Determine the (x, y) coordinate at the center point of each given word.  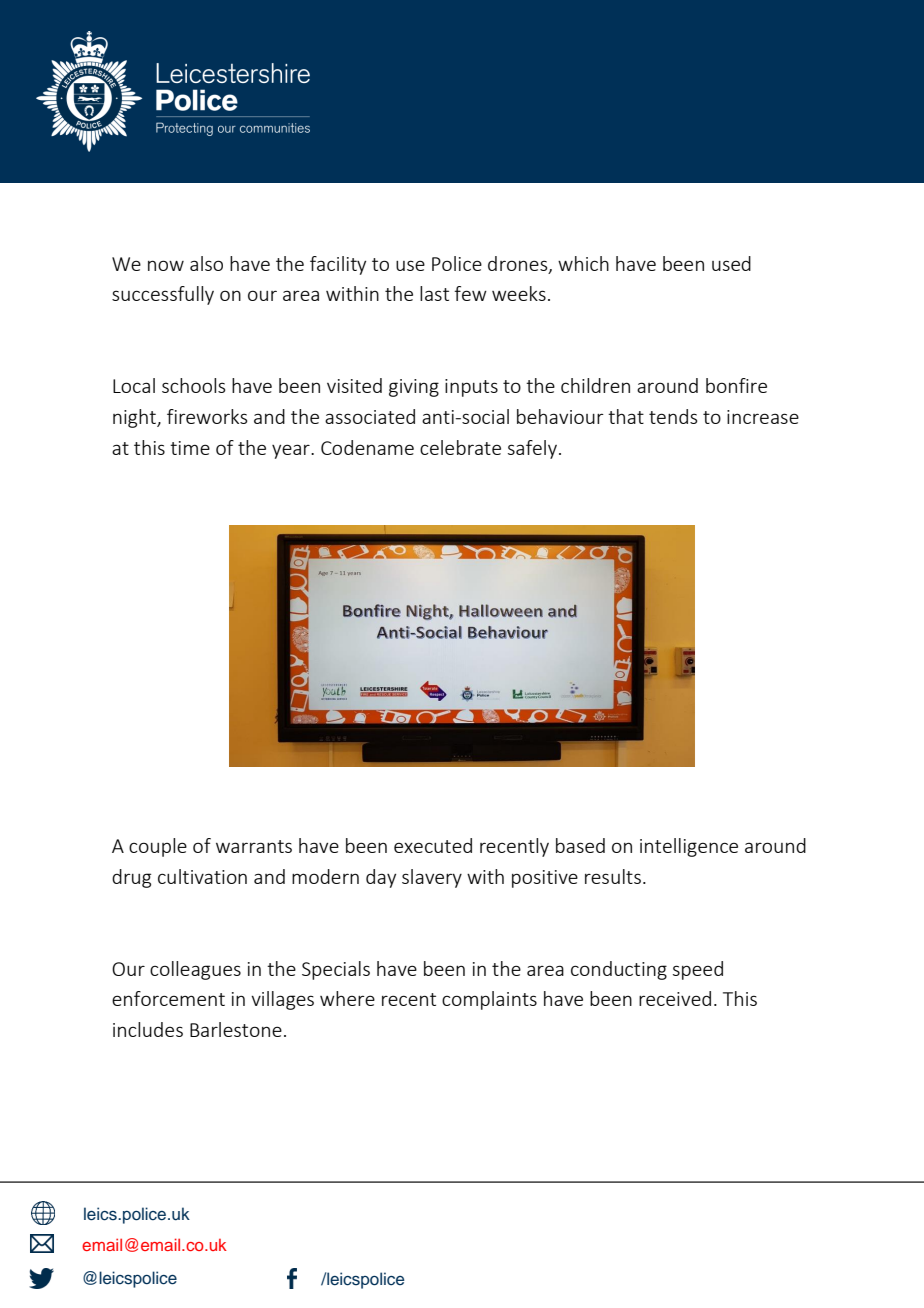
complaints (489, 1000)
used (731, 263)
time (190, 448)
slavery (432, 878)
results (613, 876)
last (434, 293)
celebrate (460, 447)
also (206, 263)
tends (673, 416)
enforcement (168, 998)
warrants (254, 846)
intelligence (689, 847)
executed (433, 845)
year (292, 451)
